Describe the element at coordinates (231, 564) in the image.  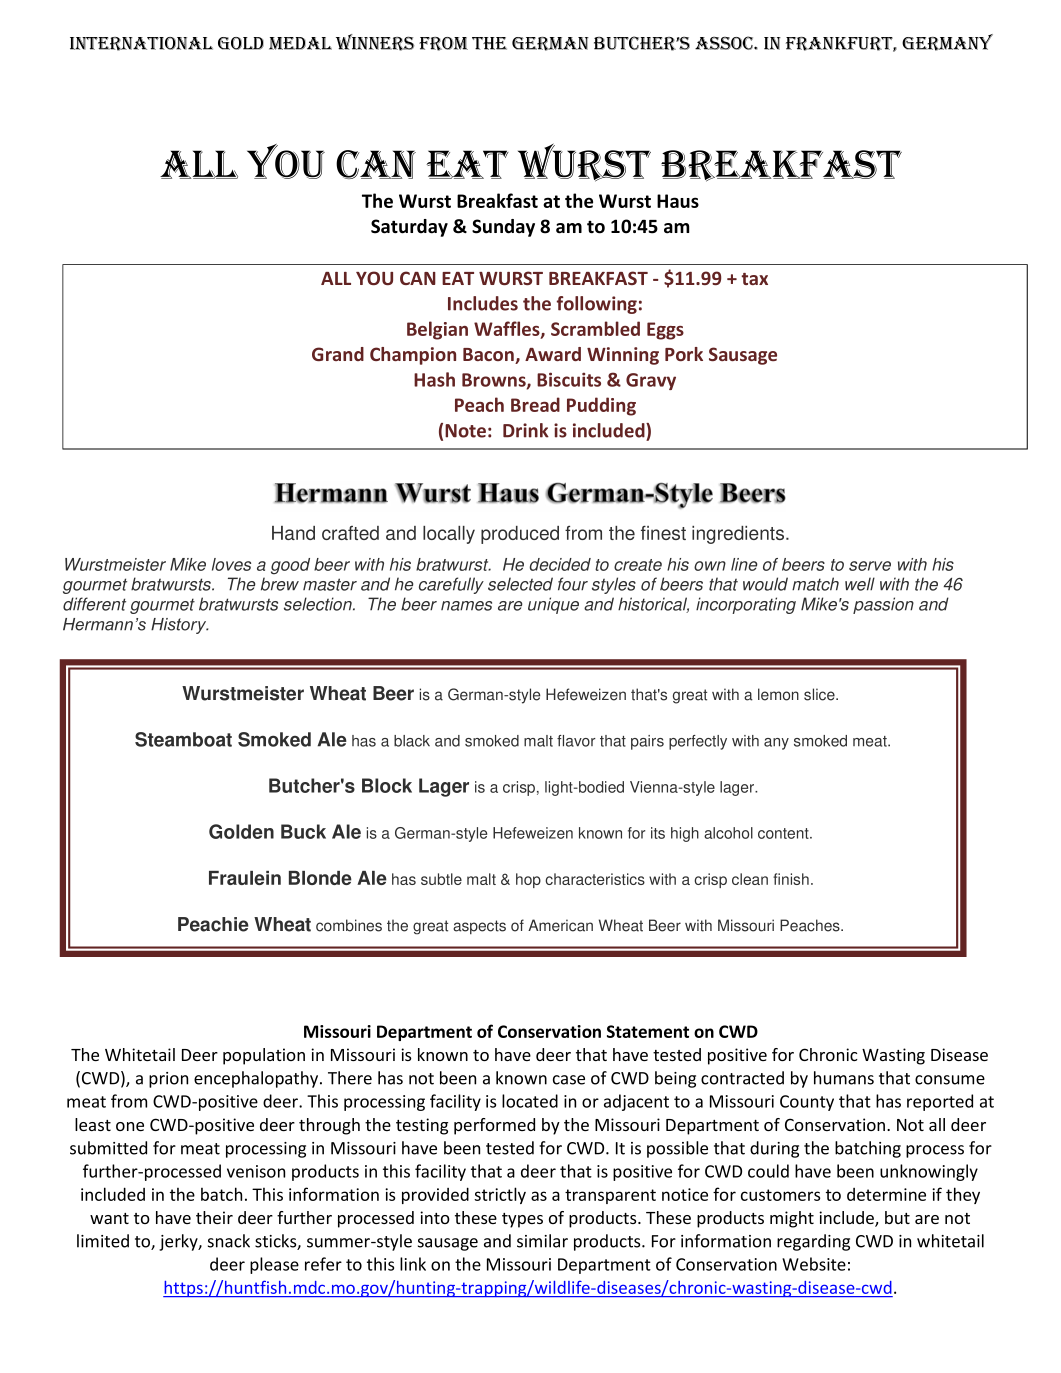
I see `loves` at that location.
